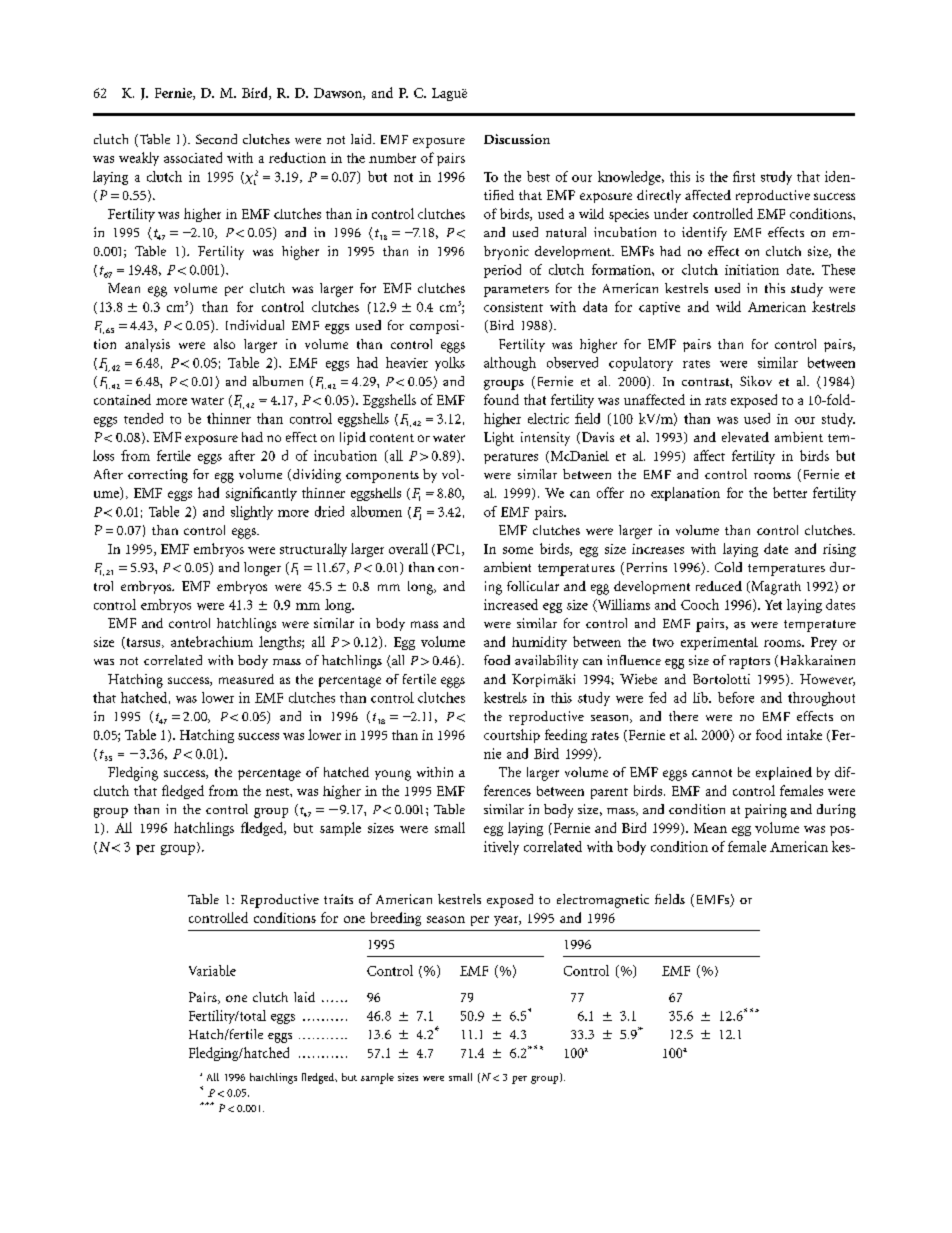  What do you see at coordinates (212, 970) in the image?
I see `Variable` at bounding box center [212, 970].
